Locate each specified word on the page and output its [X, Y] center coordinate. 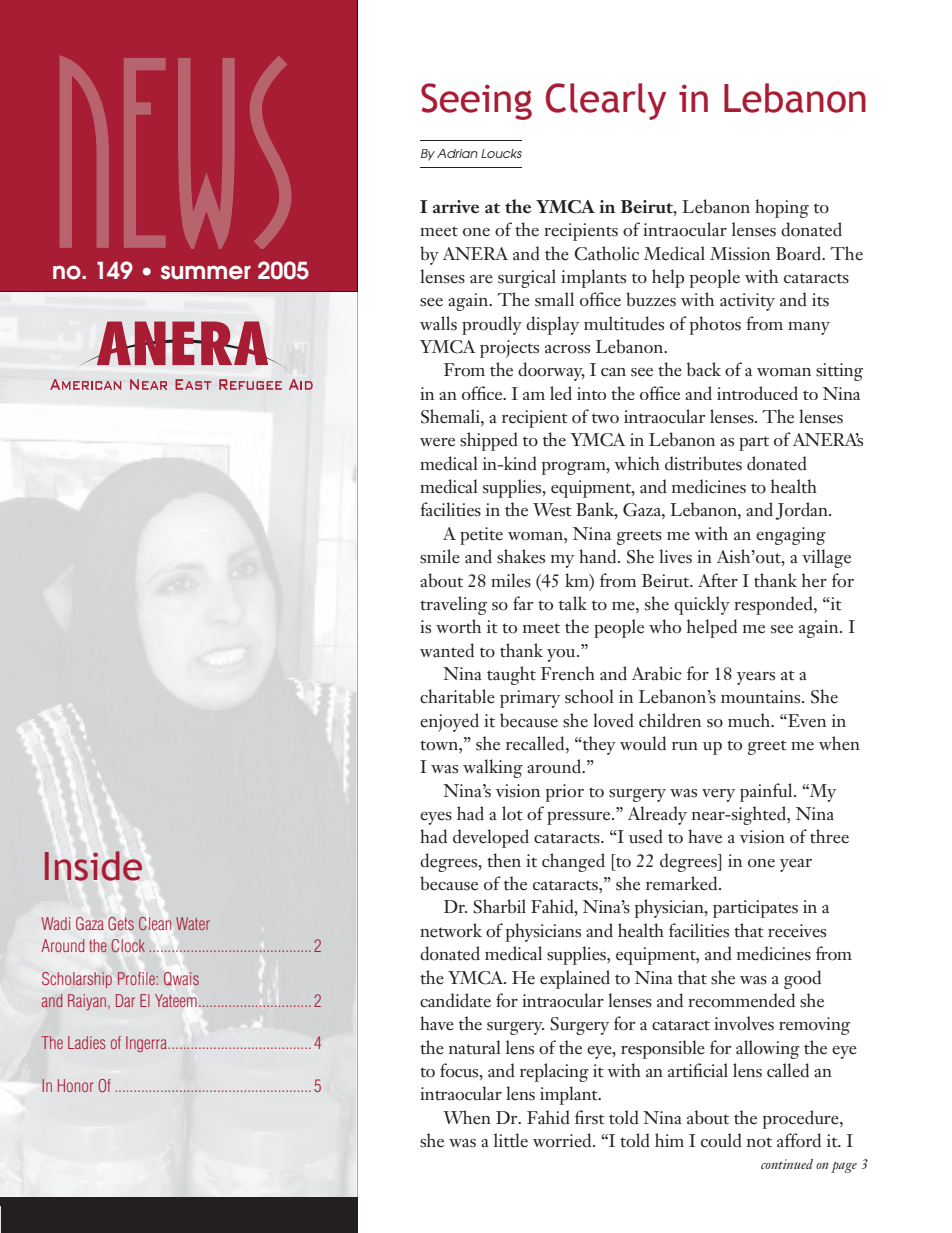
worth [458, 626]
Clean [155, 924]
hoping [782, 208]
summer [206, 272]
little [511, 1140]
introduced [757, 393]
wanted [447, 650]
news [175, 152]
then [504, 860]
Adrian [457, 153]
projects [509, 349]
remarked [683, 883]
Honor [75, 1085]
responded [774, 605]
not [759, 1142]
